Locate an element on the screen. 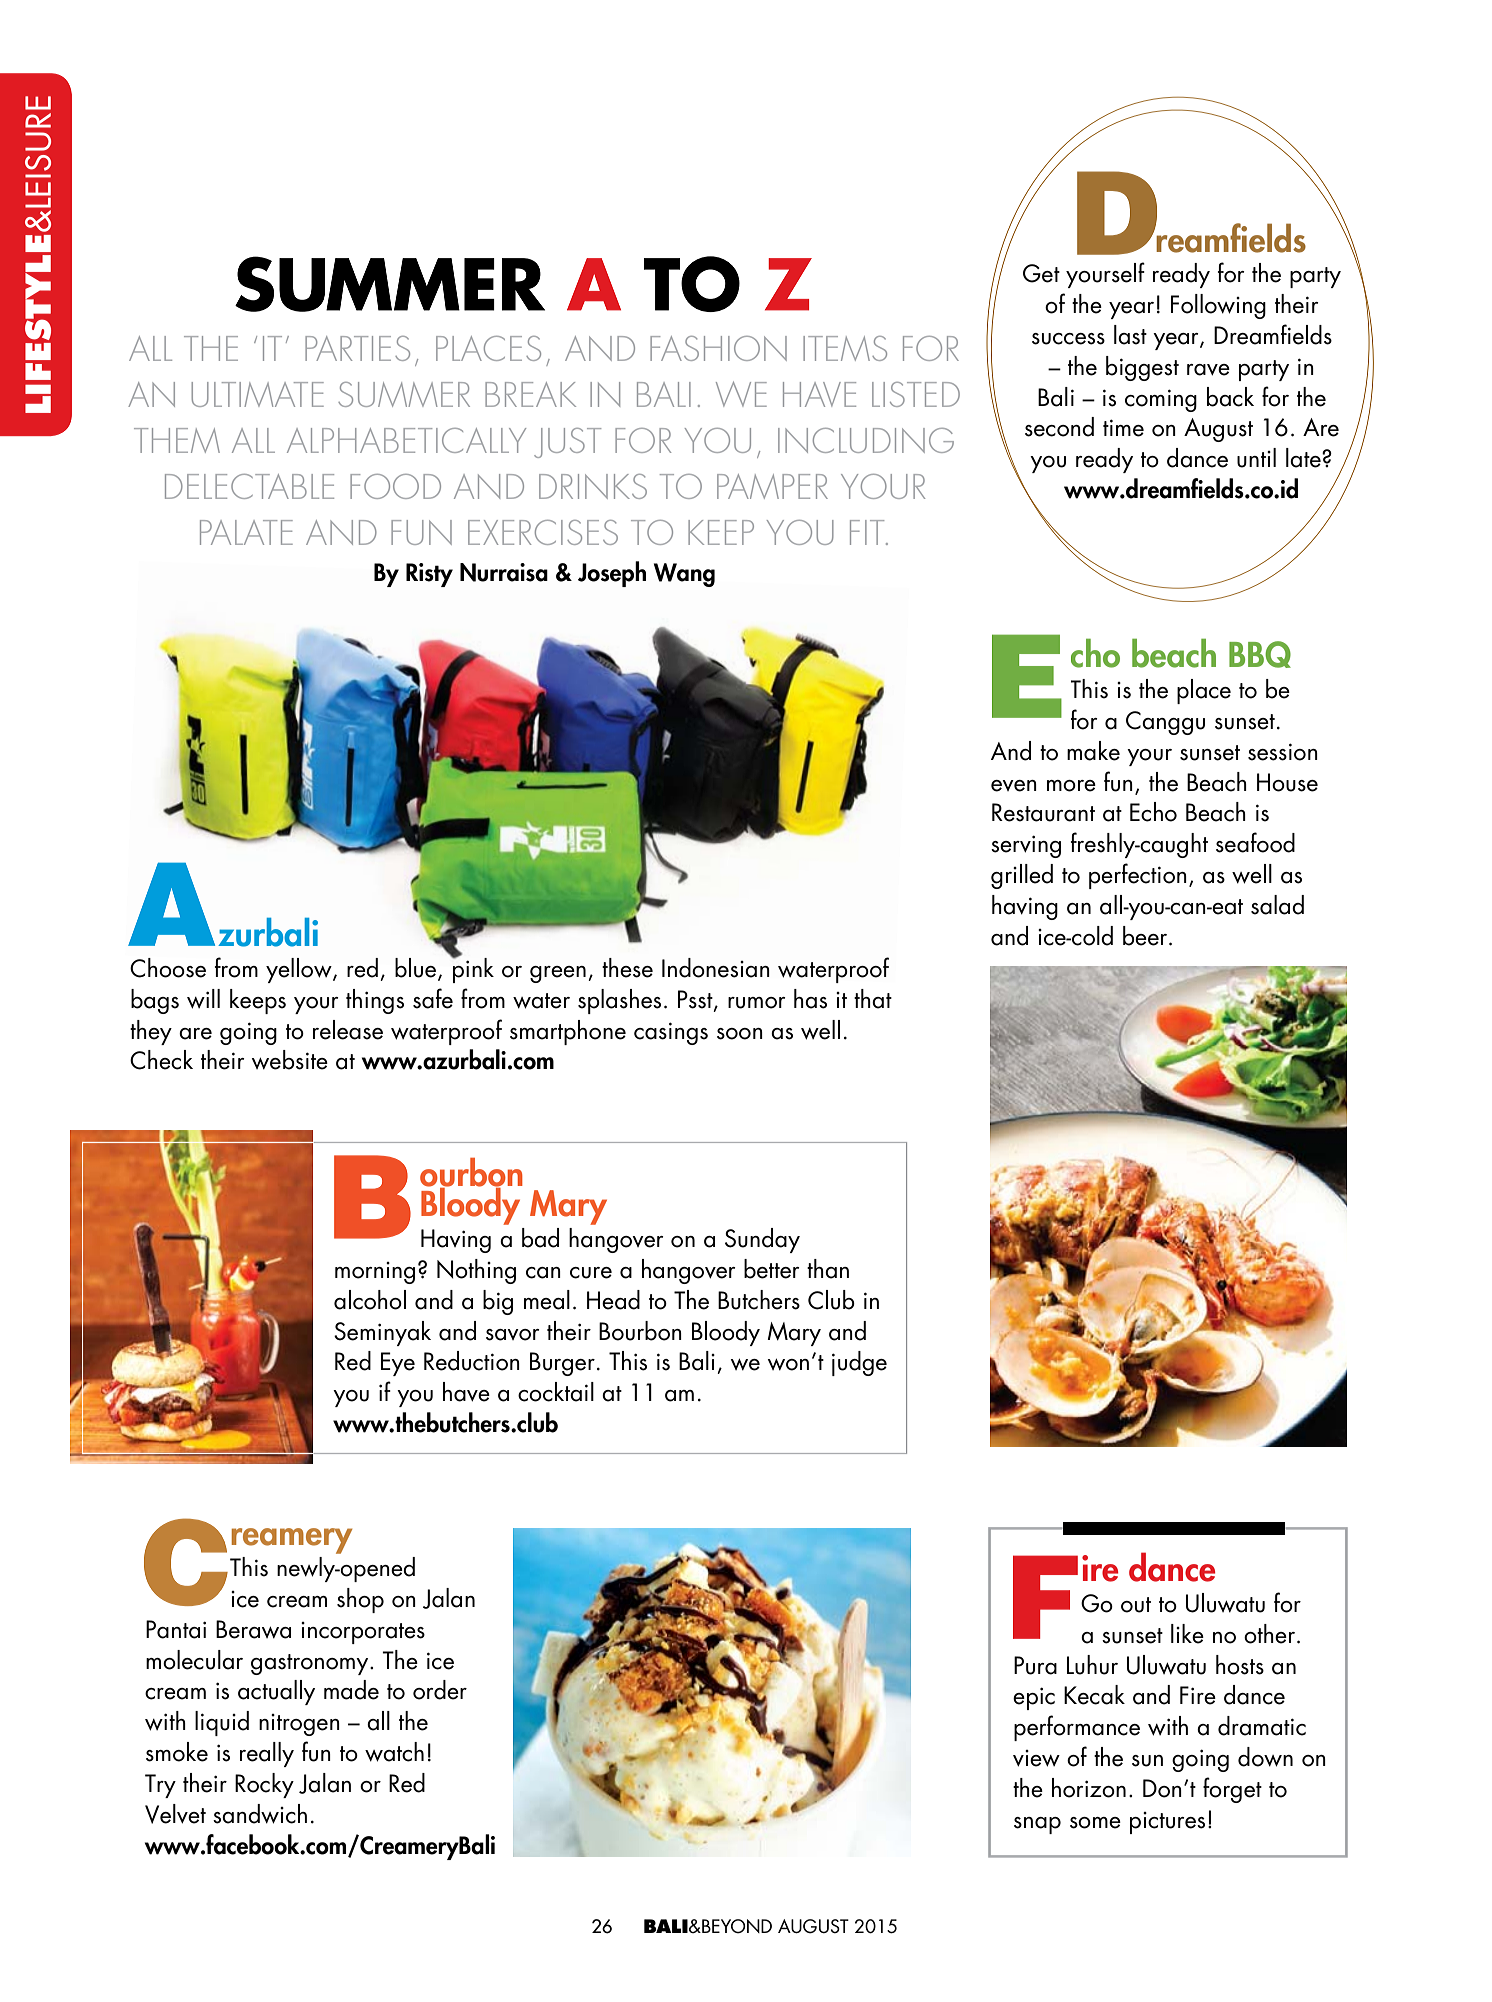 The image size is (1492, 2002). website is located at coordinates (290, 1060).
